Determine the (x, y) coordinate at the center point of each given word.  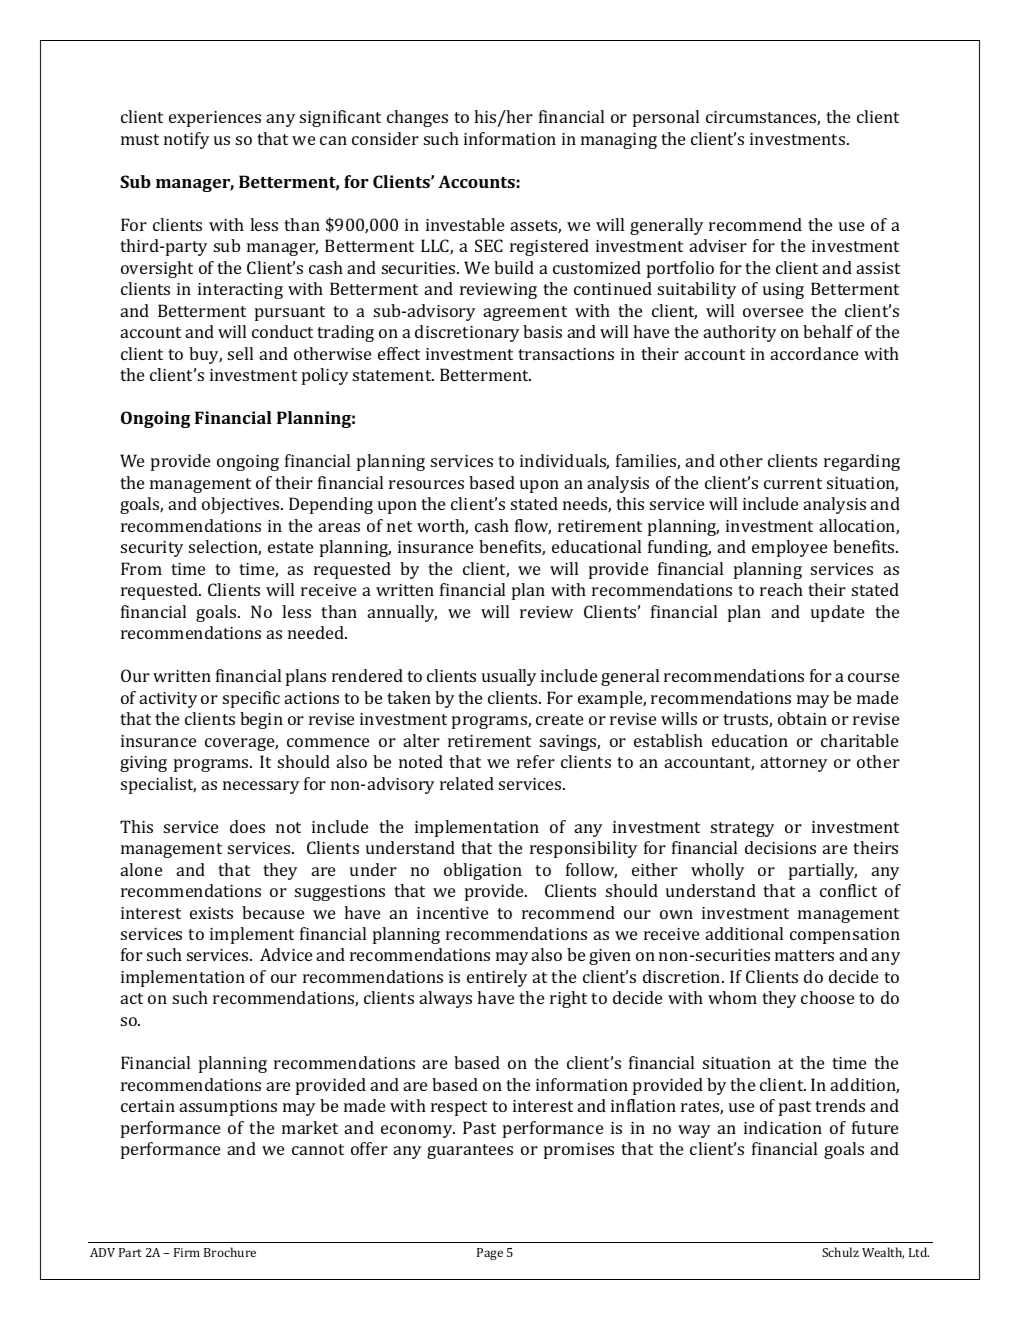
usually (509, 677)
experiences (215, 119)
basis (542, 331)
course (873, 677)
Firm (187, 1252)
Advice (286, 954)
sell (240, 353)
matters (804, 955)
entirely (497, 978)
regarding (862, 462)
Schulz (840, 1252)
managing (619, 141)
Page (490, 1254)
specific (251, 699)
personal (666, 118)
